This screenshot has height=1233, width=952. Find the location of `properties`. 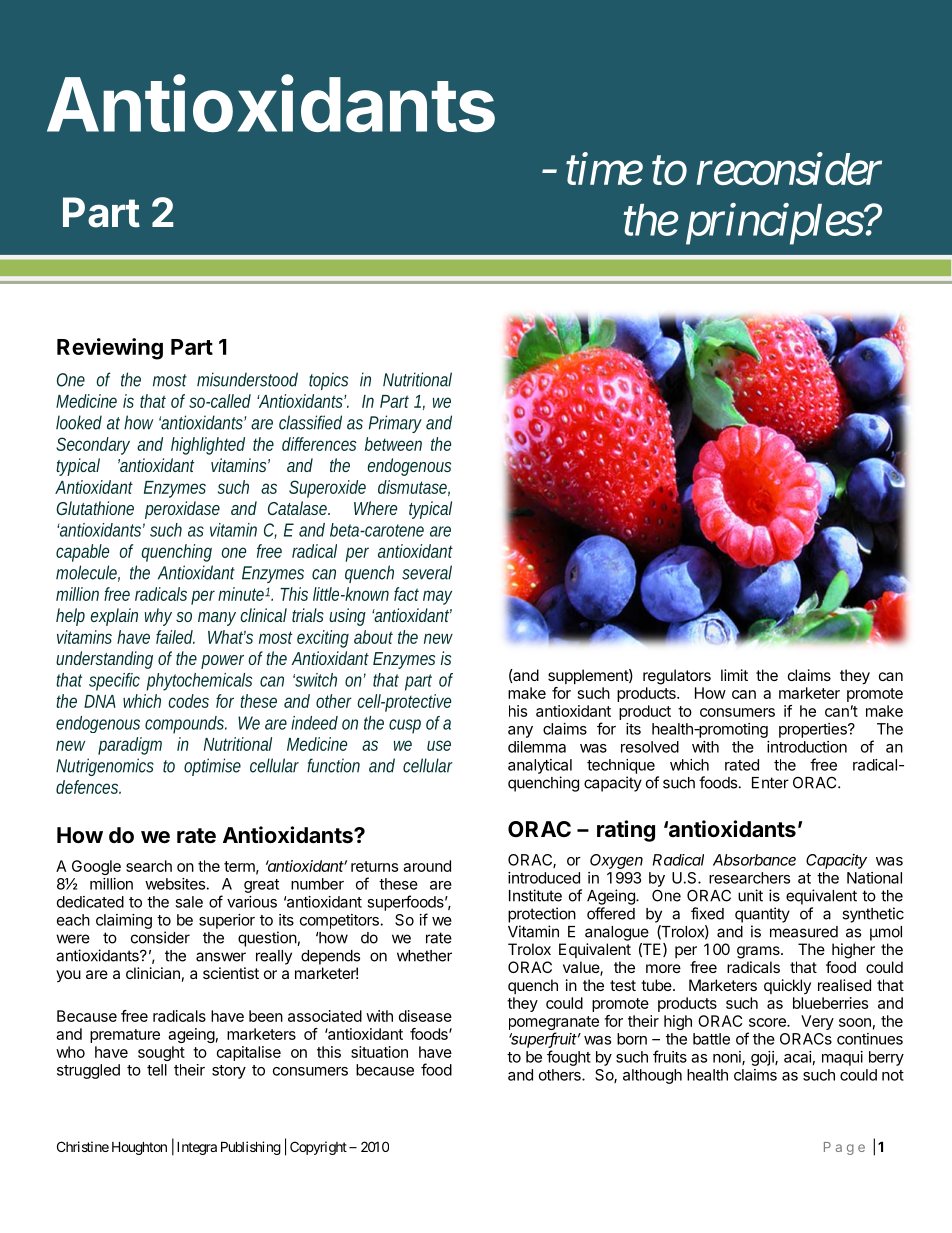

properties is located at coordinates (814, 730).
